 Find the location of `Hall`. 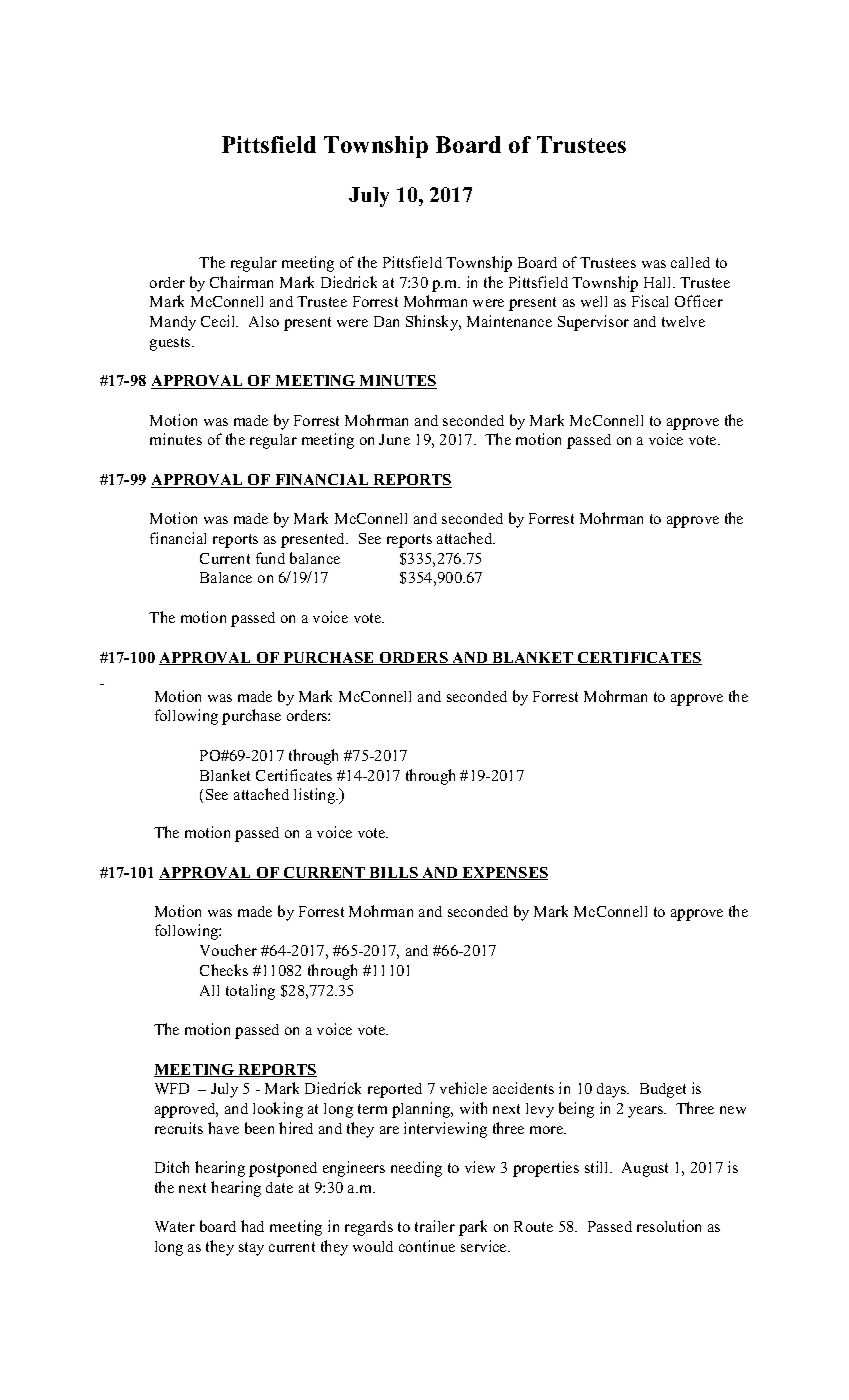

Hall is located at coordinates (659, 282).
